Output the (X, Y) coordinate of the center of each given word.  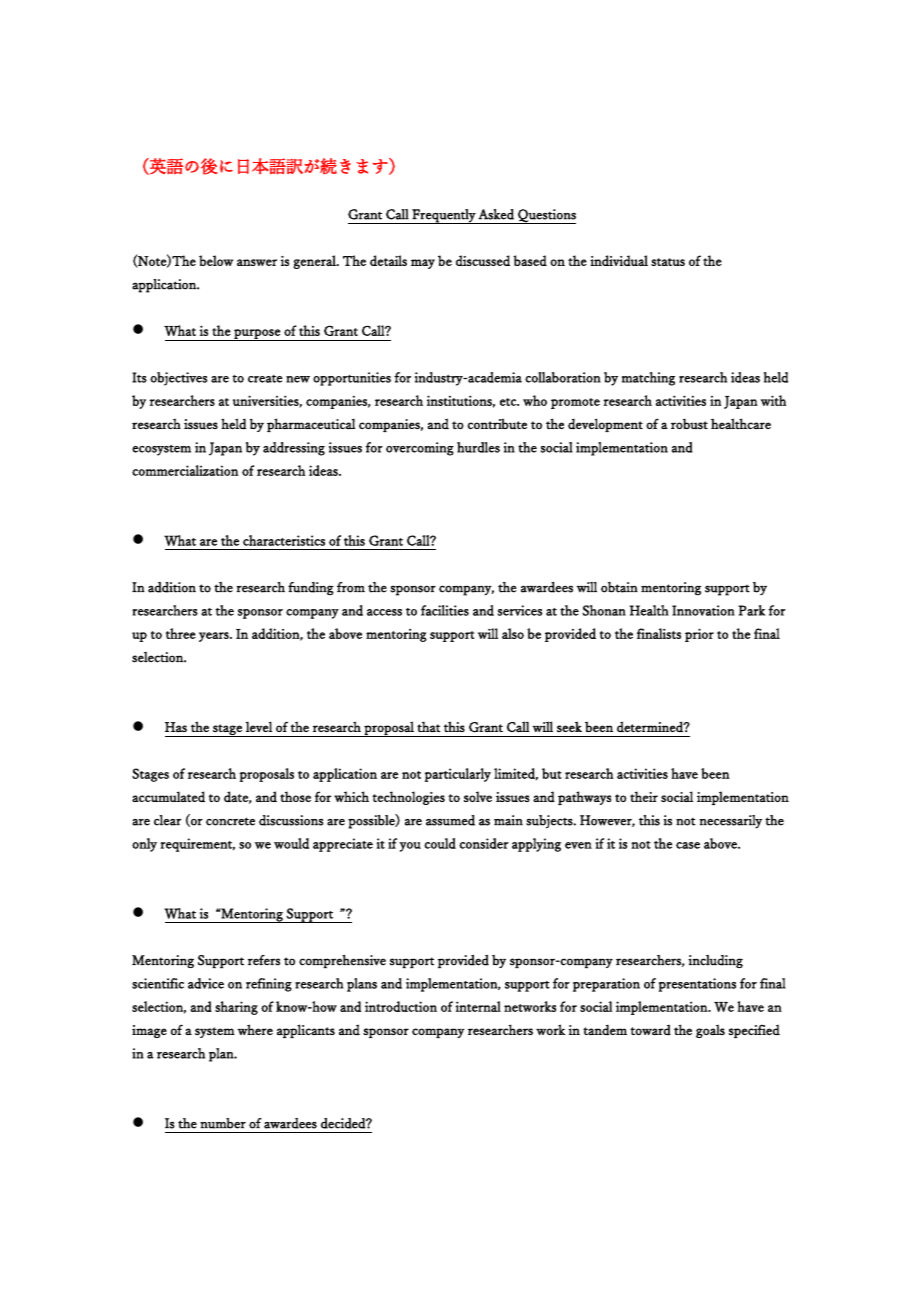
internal (478, 1006)
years (215, 637)
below (216, 260)
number (223, 1123)
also (513, 633)
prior (699, 635)
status (668, 262)
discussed (483, 260)
